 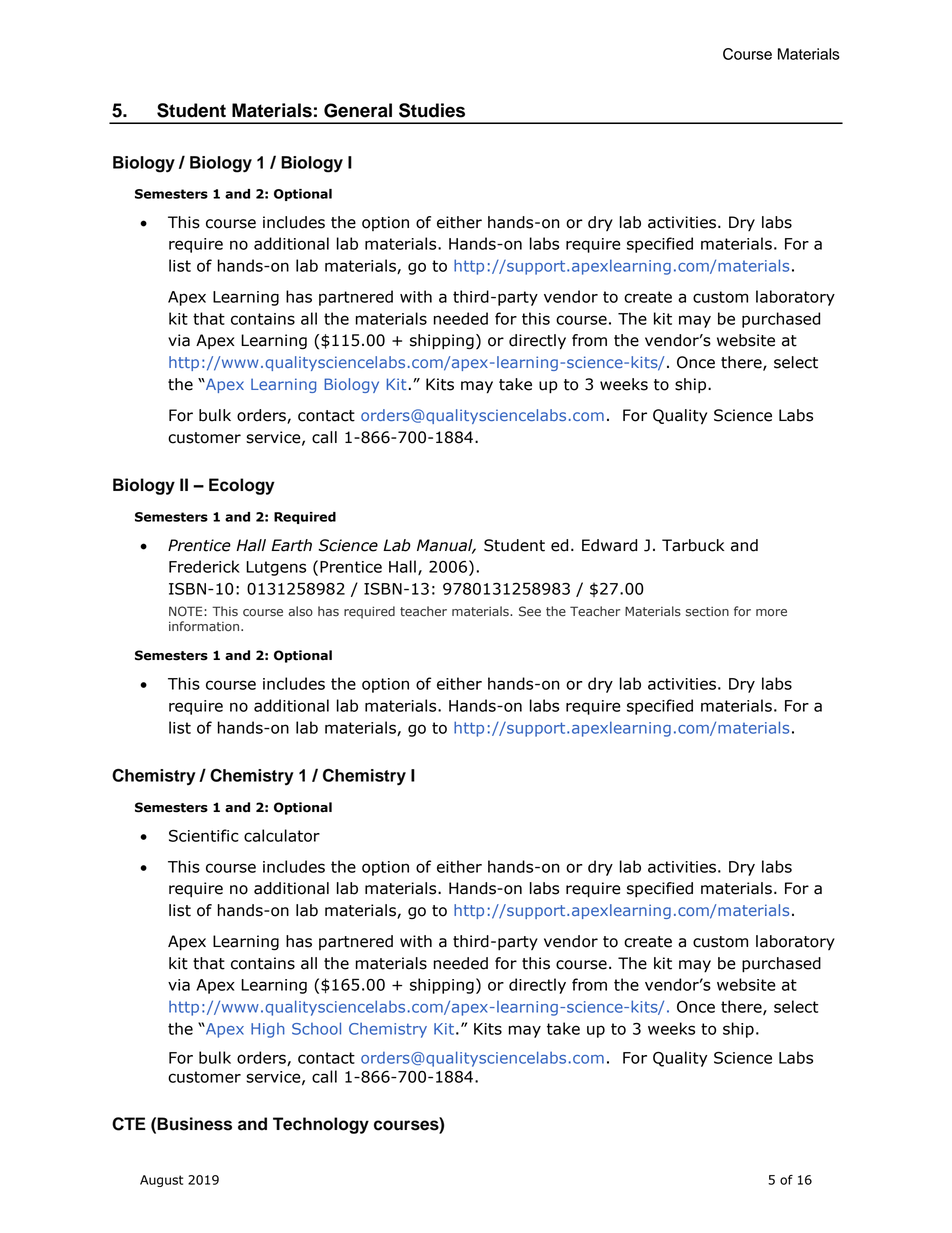 I want to click on General, so click(x=358, y=110).
